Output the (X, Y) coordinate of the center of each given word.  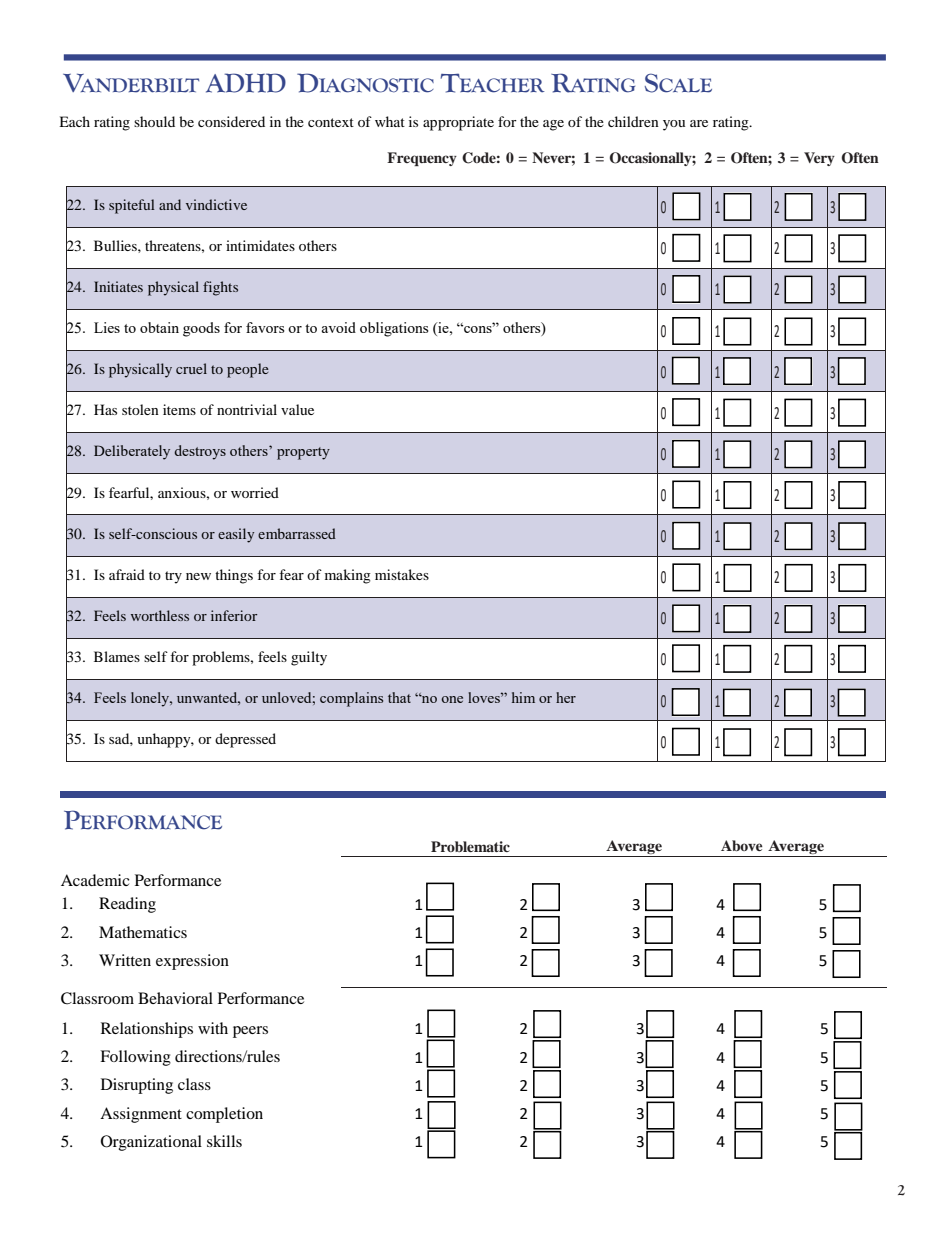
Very (819, 159)
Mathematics (143, 932)
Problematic (470, 846)
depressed (245, 740)
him (523, 697)
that (399, 697)
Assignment (141, 1115)
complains (351, 699)
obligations (394, 329)
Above (742, 845)
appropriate (458, 123)
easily (236, 535)
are (699, 123)
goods (201, 329)
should (154, 121)
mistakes (402, 574)
